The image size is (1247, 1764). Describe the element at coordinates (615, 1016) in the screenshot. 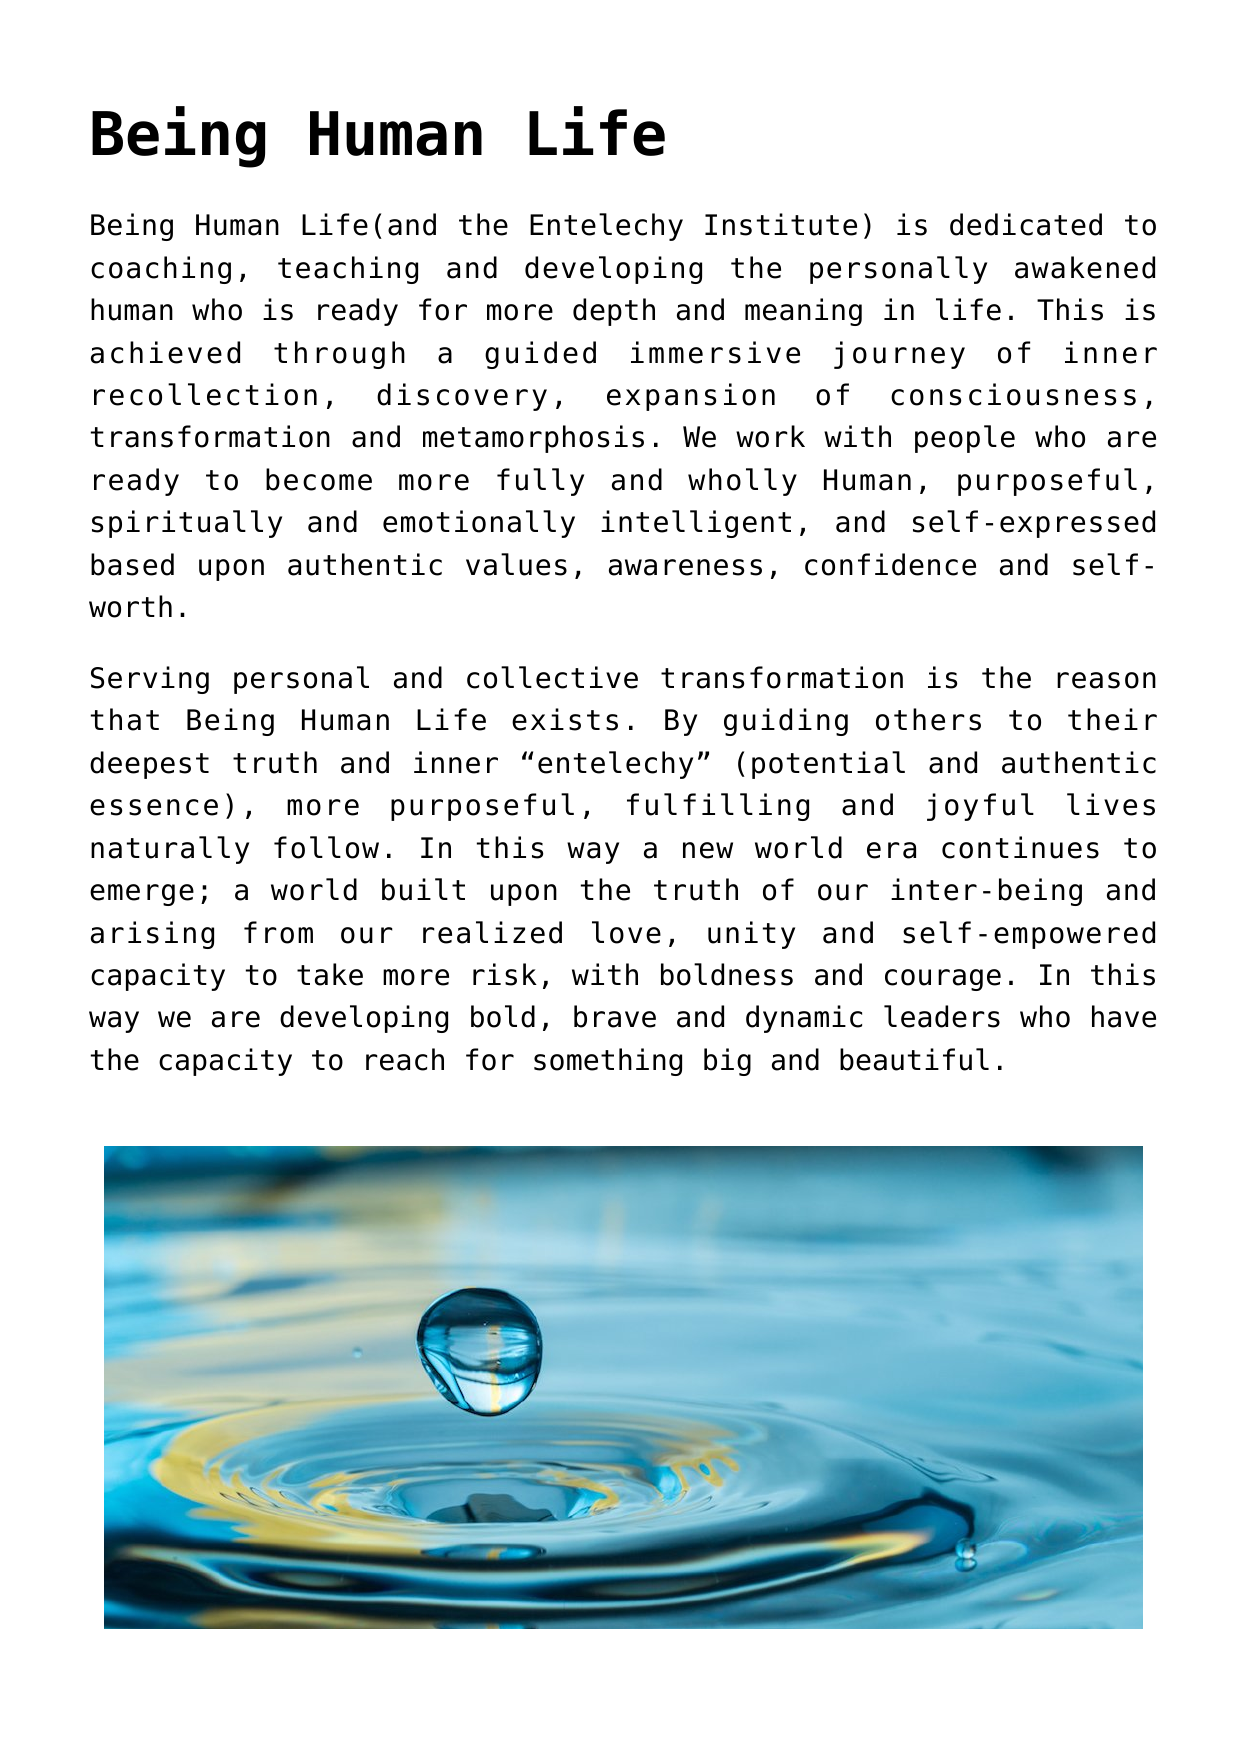

I see `brave` at that location.
